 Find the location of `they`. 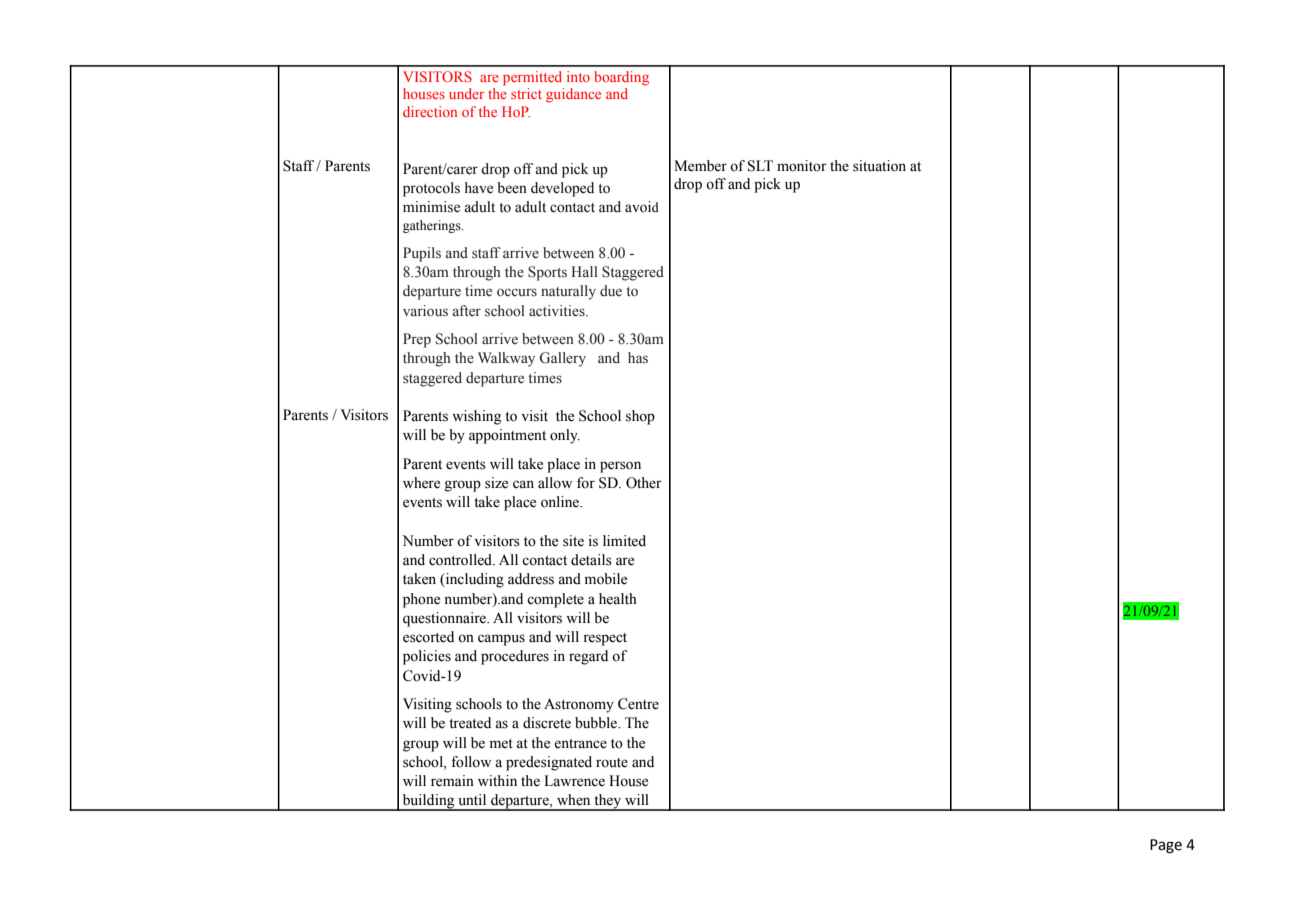

they is located at coordinates (608, 802).
